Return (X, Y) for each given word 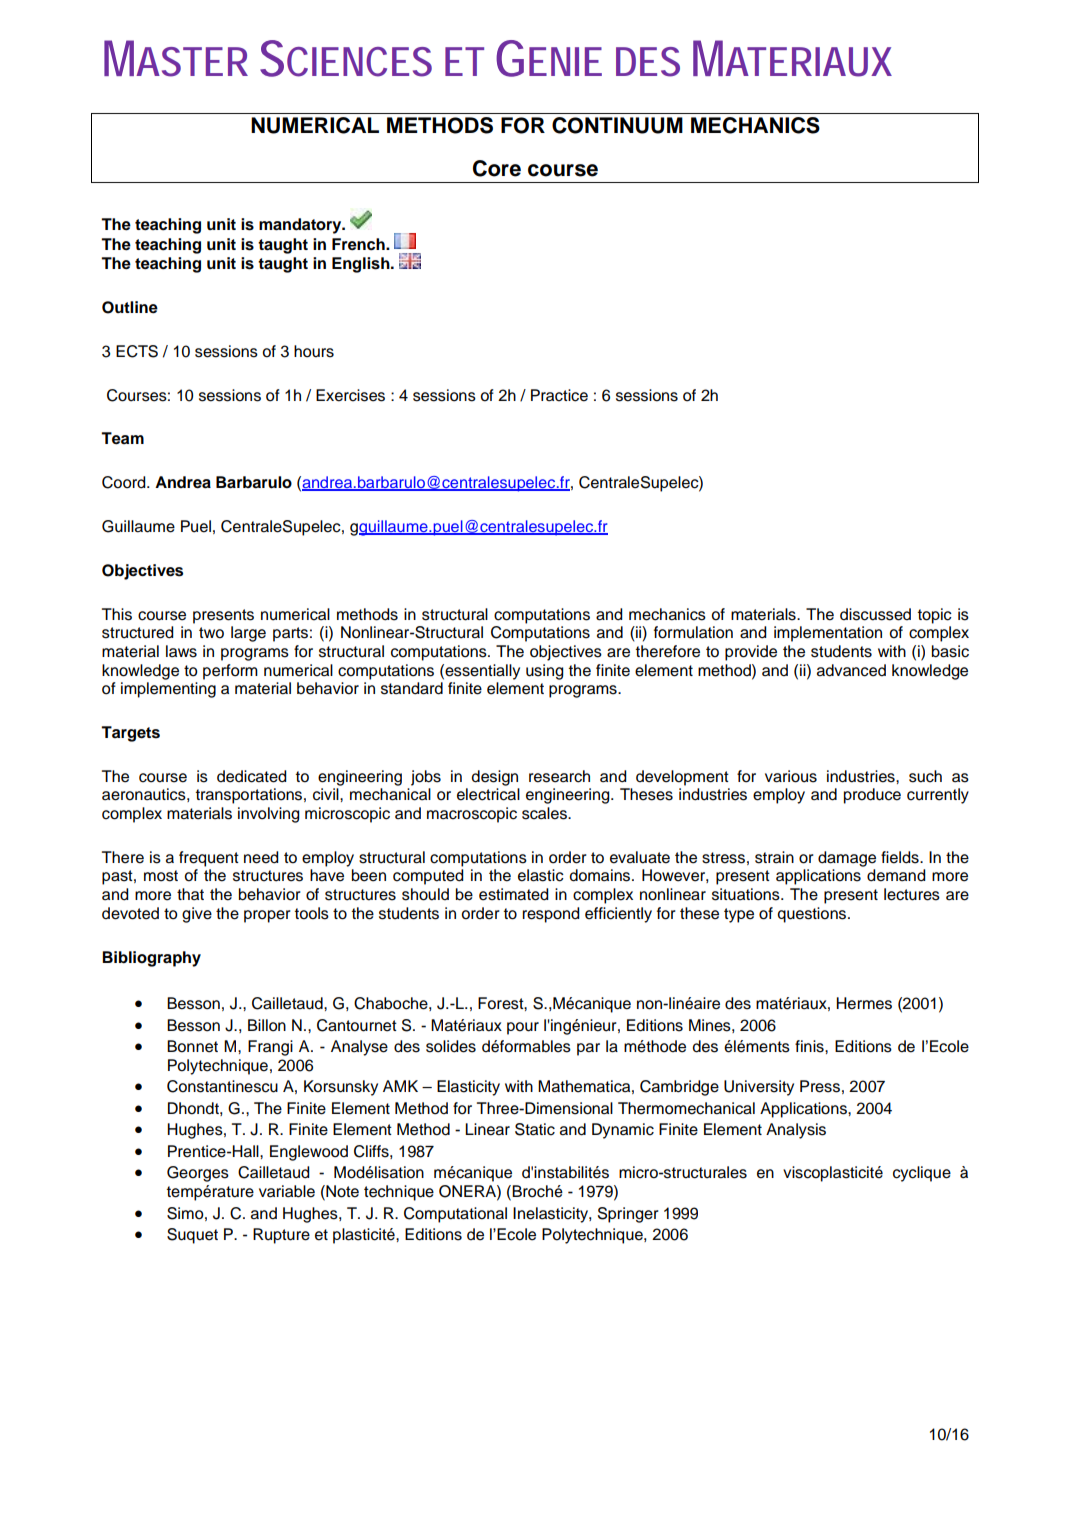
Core (497, 168)
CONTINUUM (617, 125)
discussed (875, 614)
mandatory (301, 226)
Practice (559, 395)
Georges (198, 1174)
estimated (514, 894)
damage (847, 859)
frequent (209, 859)
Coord (125, 482)
